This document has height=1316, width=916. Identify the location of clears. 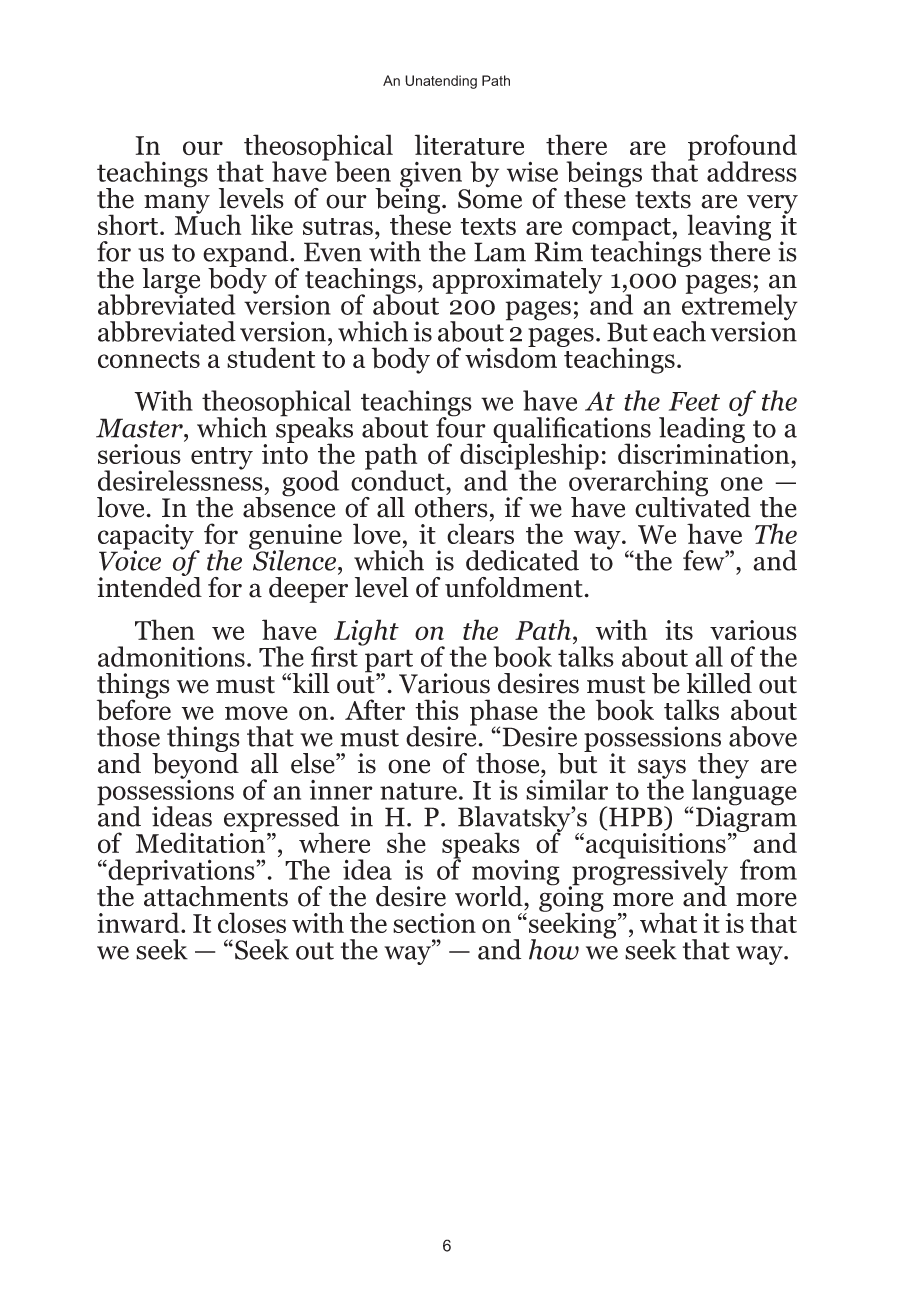
(480, 532).
